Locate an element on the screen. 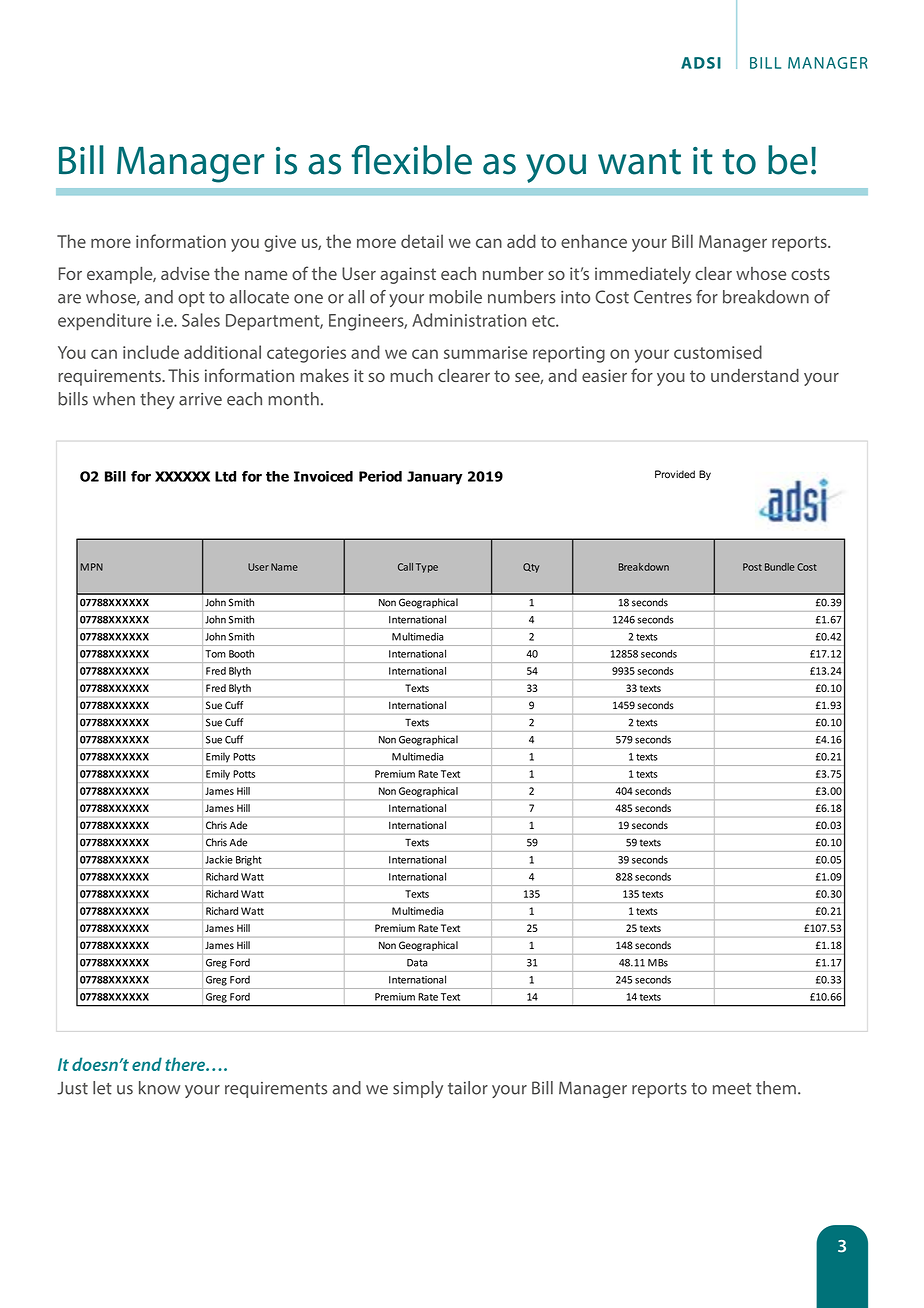  Bright is located at coordinates (248, 861).
